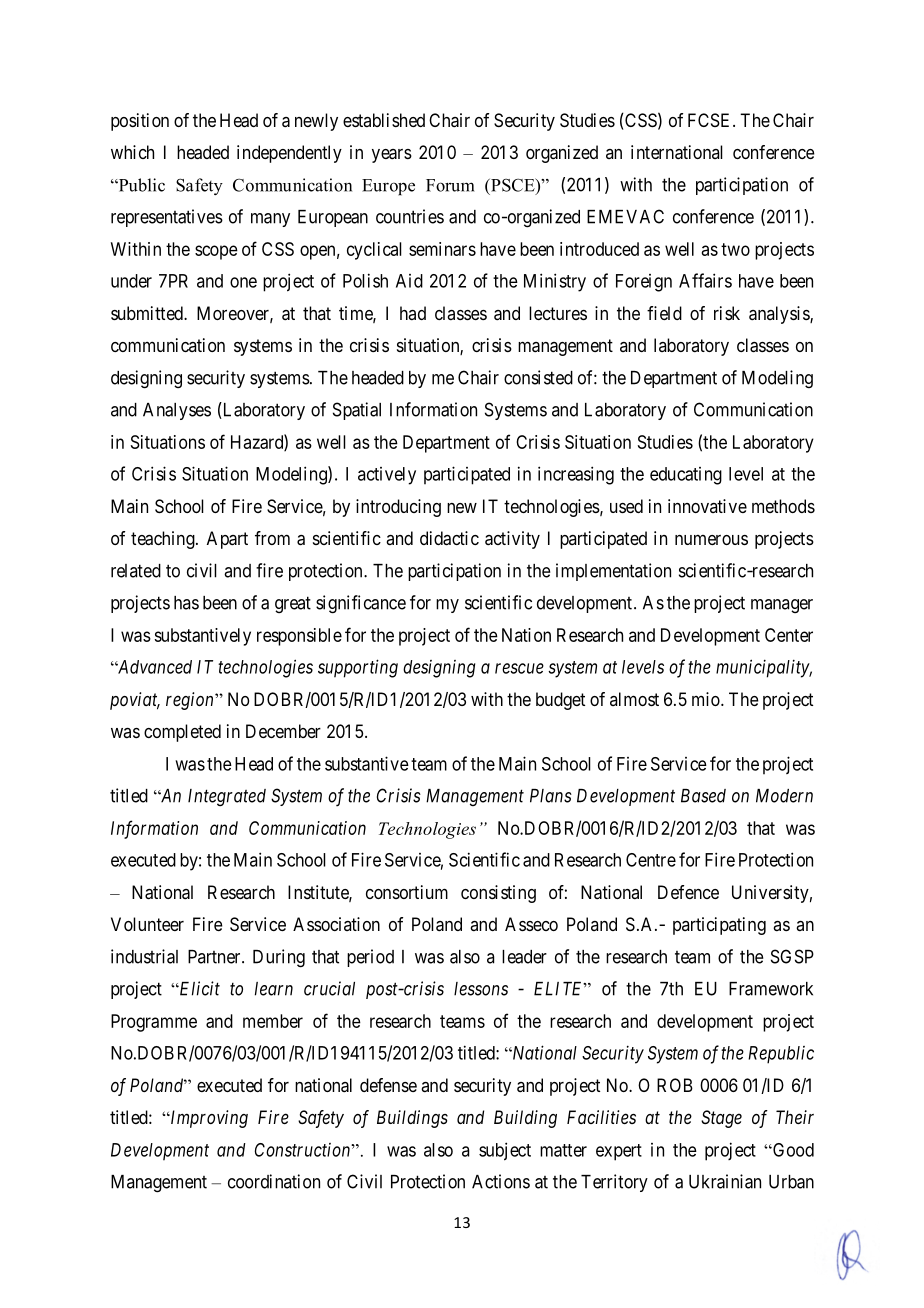  Describe the element at coordinates (505, 1151) in the document. I see `subject` at that location.
